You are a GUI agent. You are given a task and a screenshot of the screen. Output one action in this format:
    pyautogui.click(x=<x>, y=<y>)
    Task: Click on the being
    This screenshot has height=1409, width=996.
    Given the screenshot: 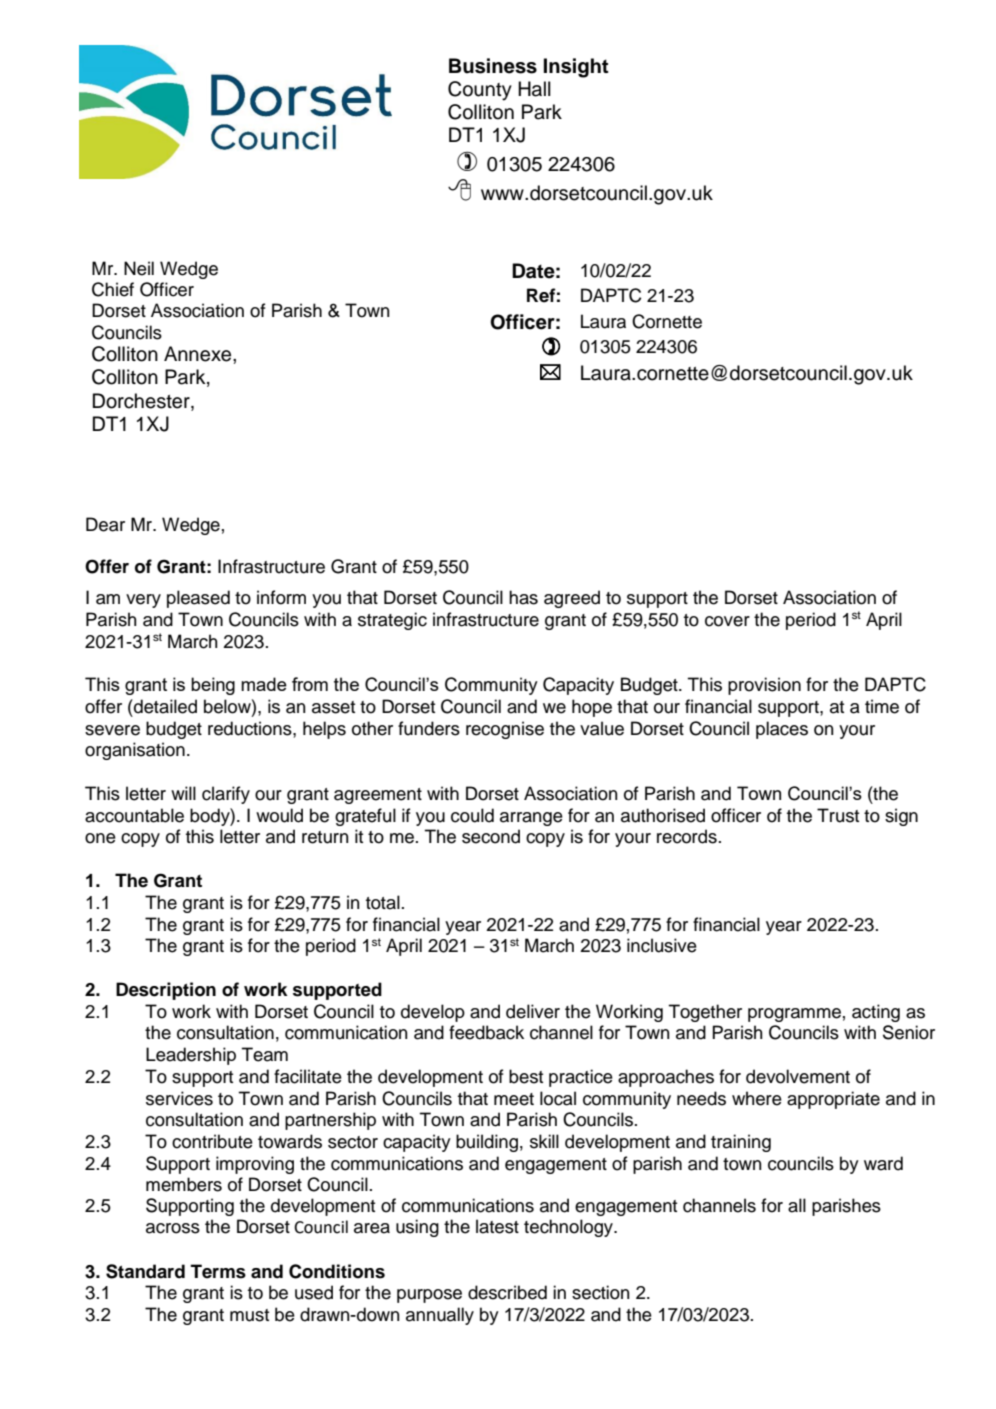 What is the action you would take?
    pyautogui.click(x=213, y=686)
